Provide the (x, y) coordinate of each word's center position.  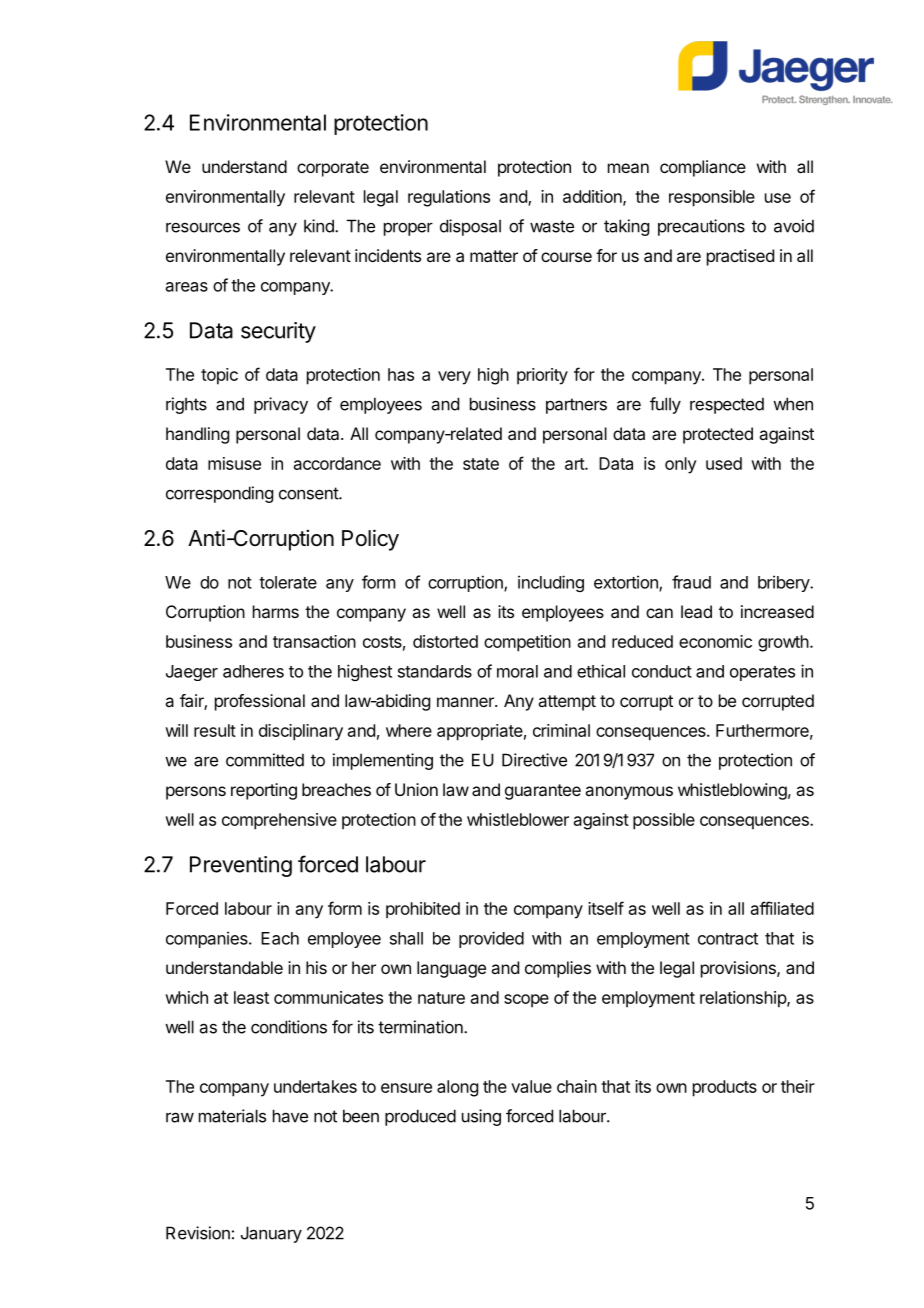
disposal (470, 227)
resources (203, 227)
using (481, 1117)
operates (762, 673)
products (725, 1088)
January (271, 1234)
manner (466, 702)
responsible (712, 198)
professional (260, 702)
